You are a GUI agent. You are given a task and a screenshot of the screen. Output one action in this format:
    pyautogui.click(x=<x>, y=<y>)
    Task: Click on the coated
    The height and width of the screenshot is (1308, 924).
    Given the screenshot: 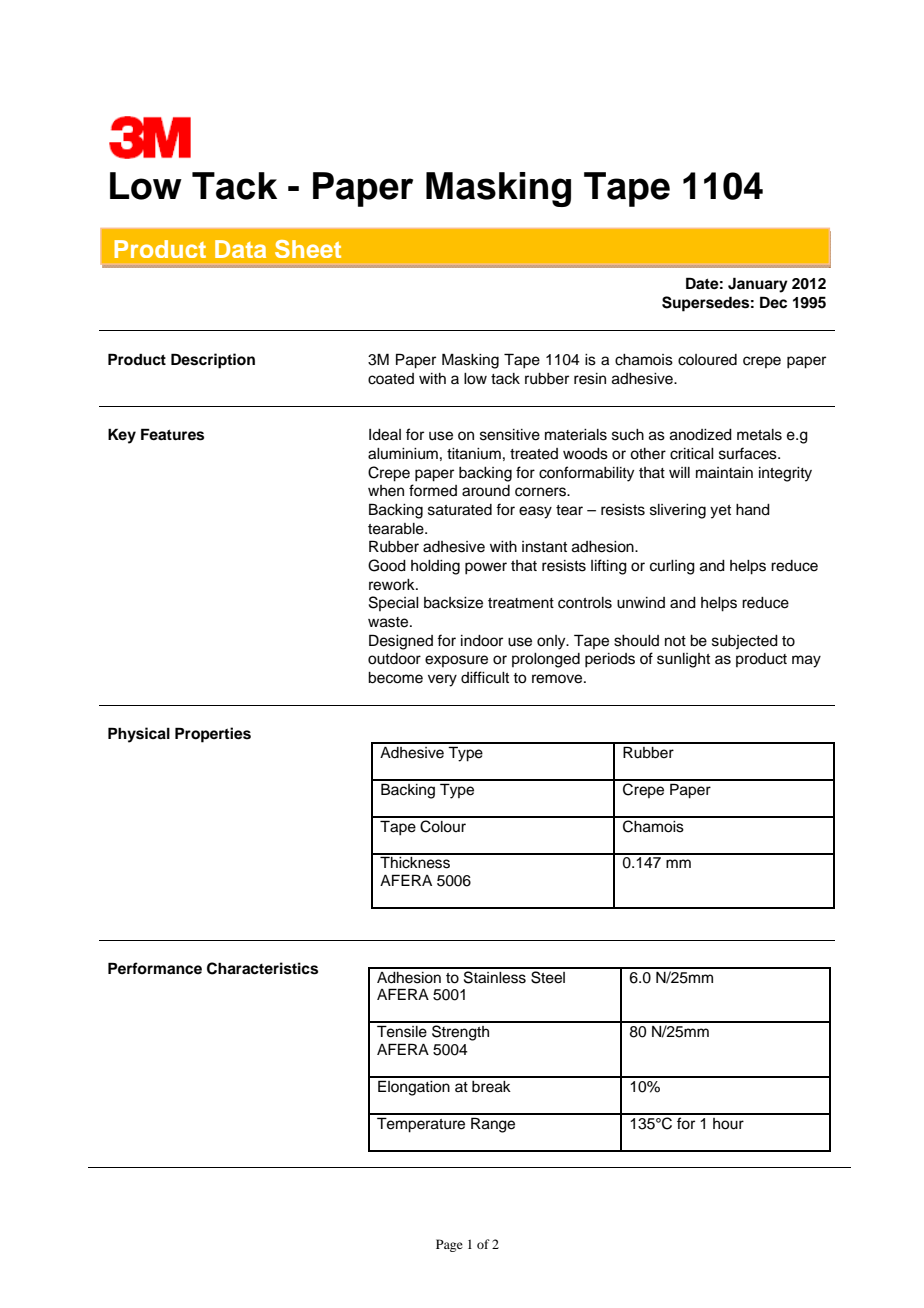 What is the action you would take?
    pyautogui.click(x=391, y=379)
